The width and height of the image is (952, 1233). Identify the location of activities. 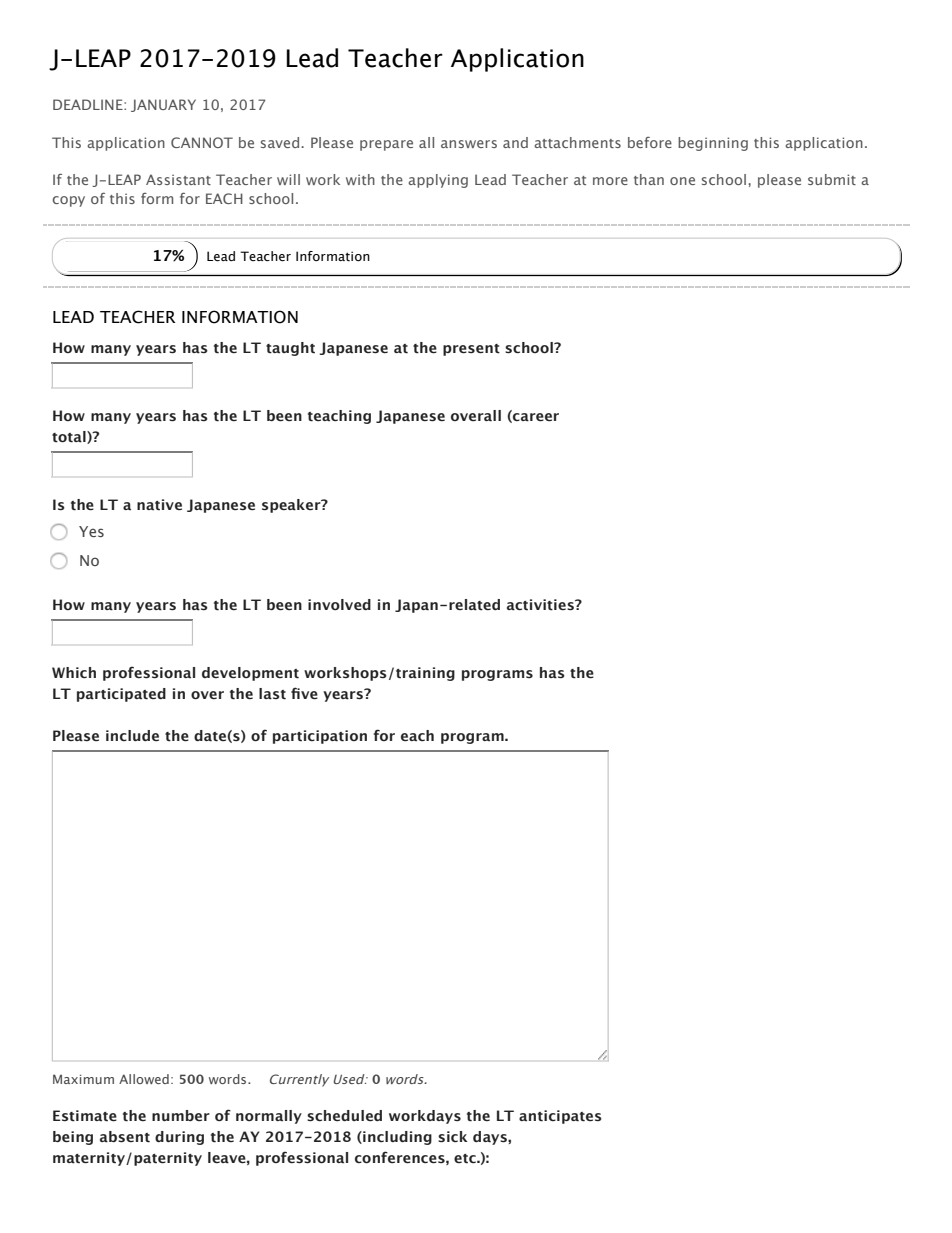
(541, 605).
